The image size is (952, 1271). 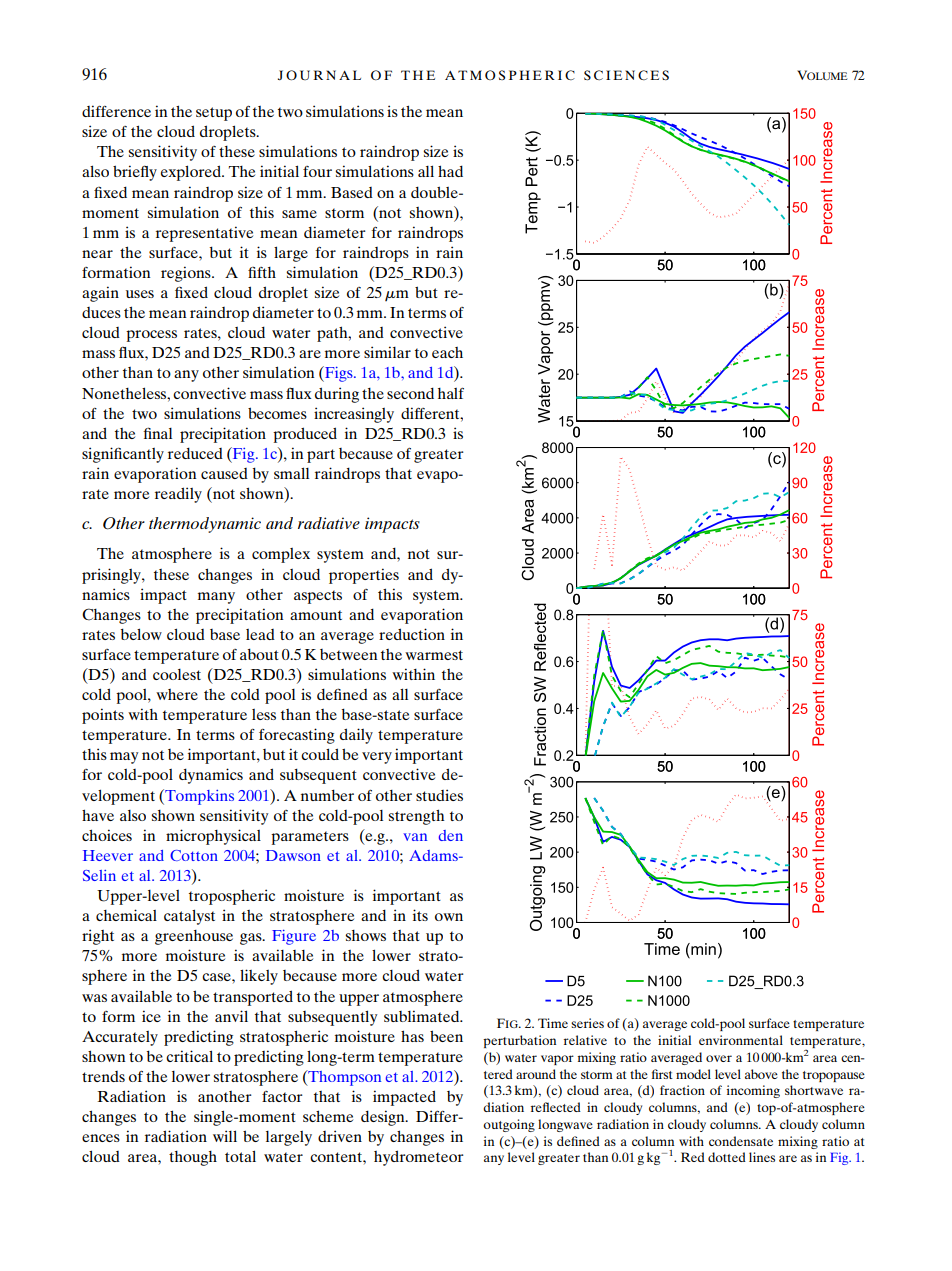 I want to click on strength, so click(x=416, y=817).
